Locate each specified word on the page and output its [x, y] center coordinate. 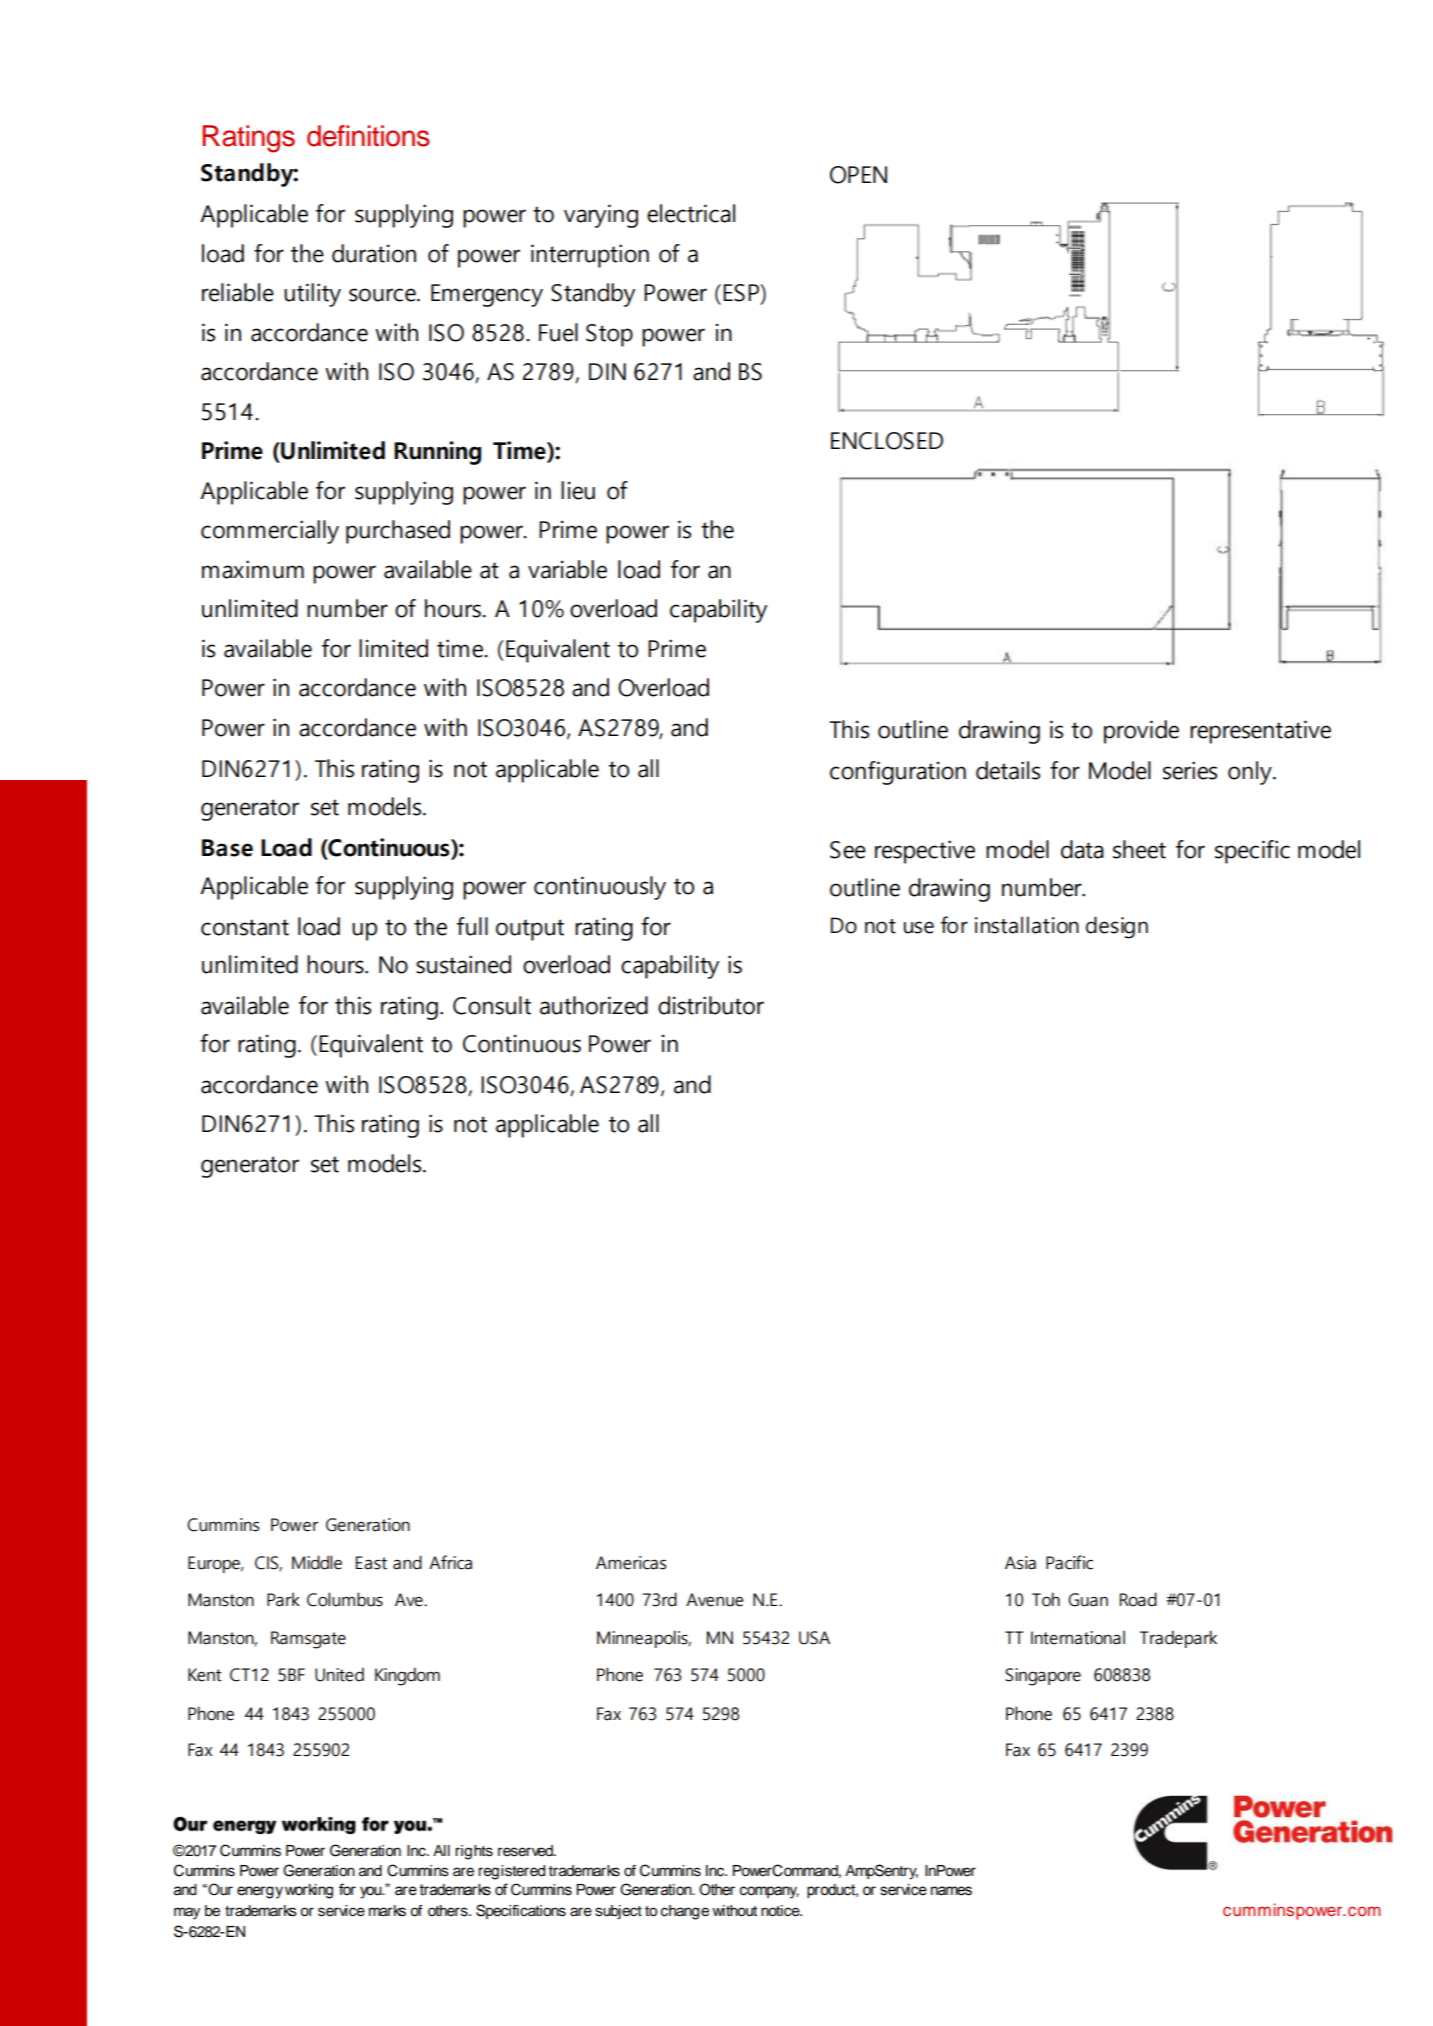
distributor [711, 1005]
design [1117, 927]
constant [245, 927]
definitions [368, 136]
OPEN [858, 175]
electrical [691, 213]
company [769, 1892]
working [309, 1891]
